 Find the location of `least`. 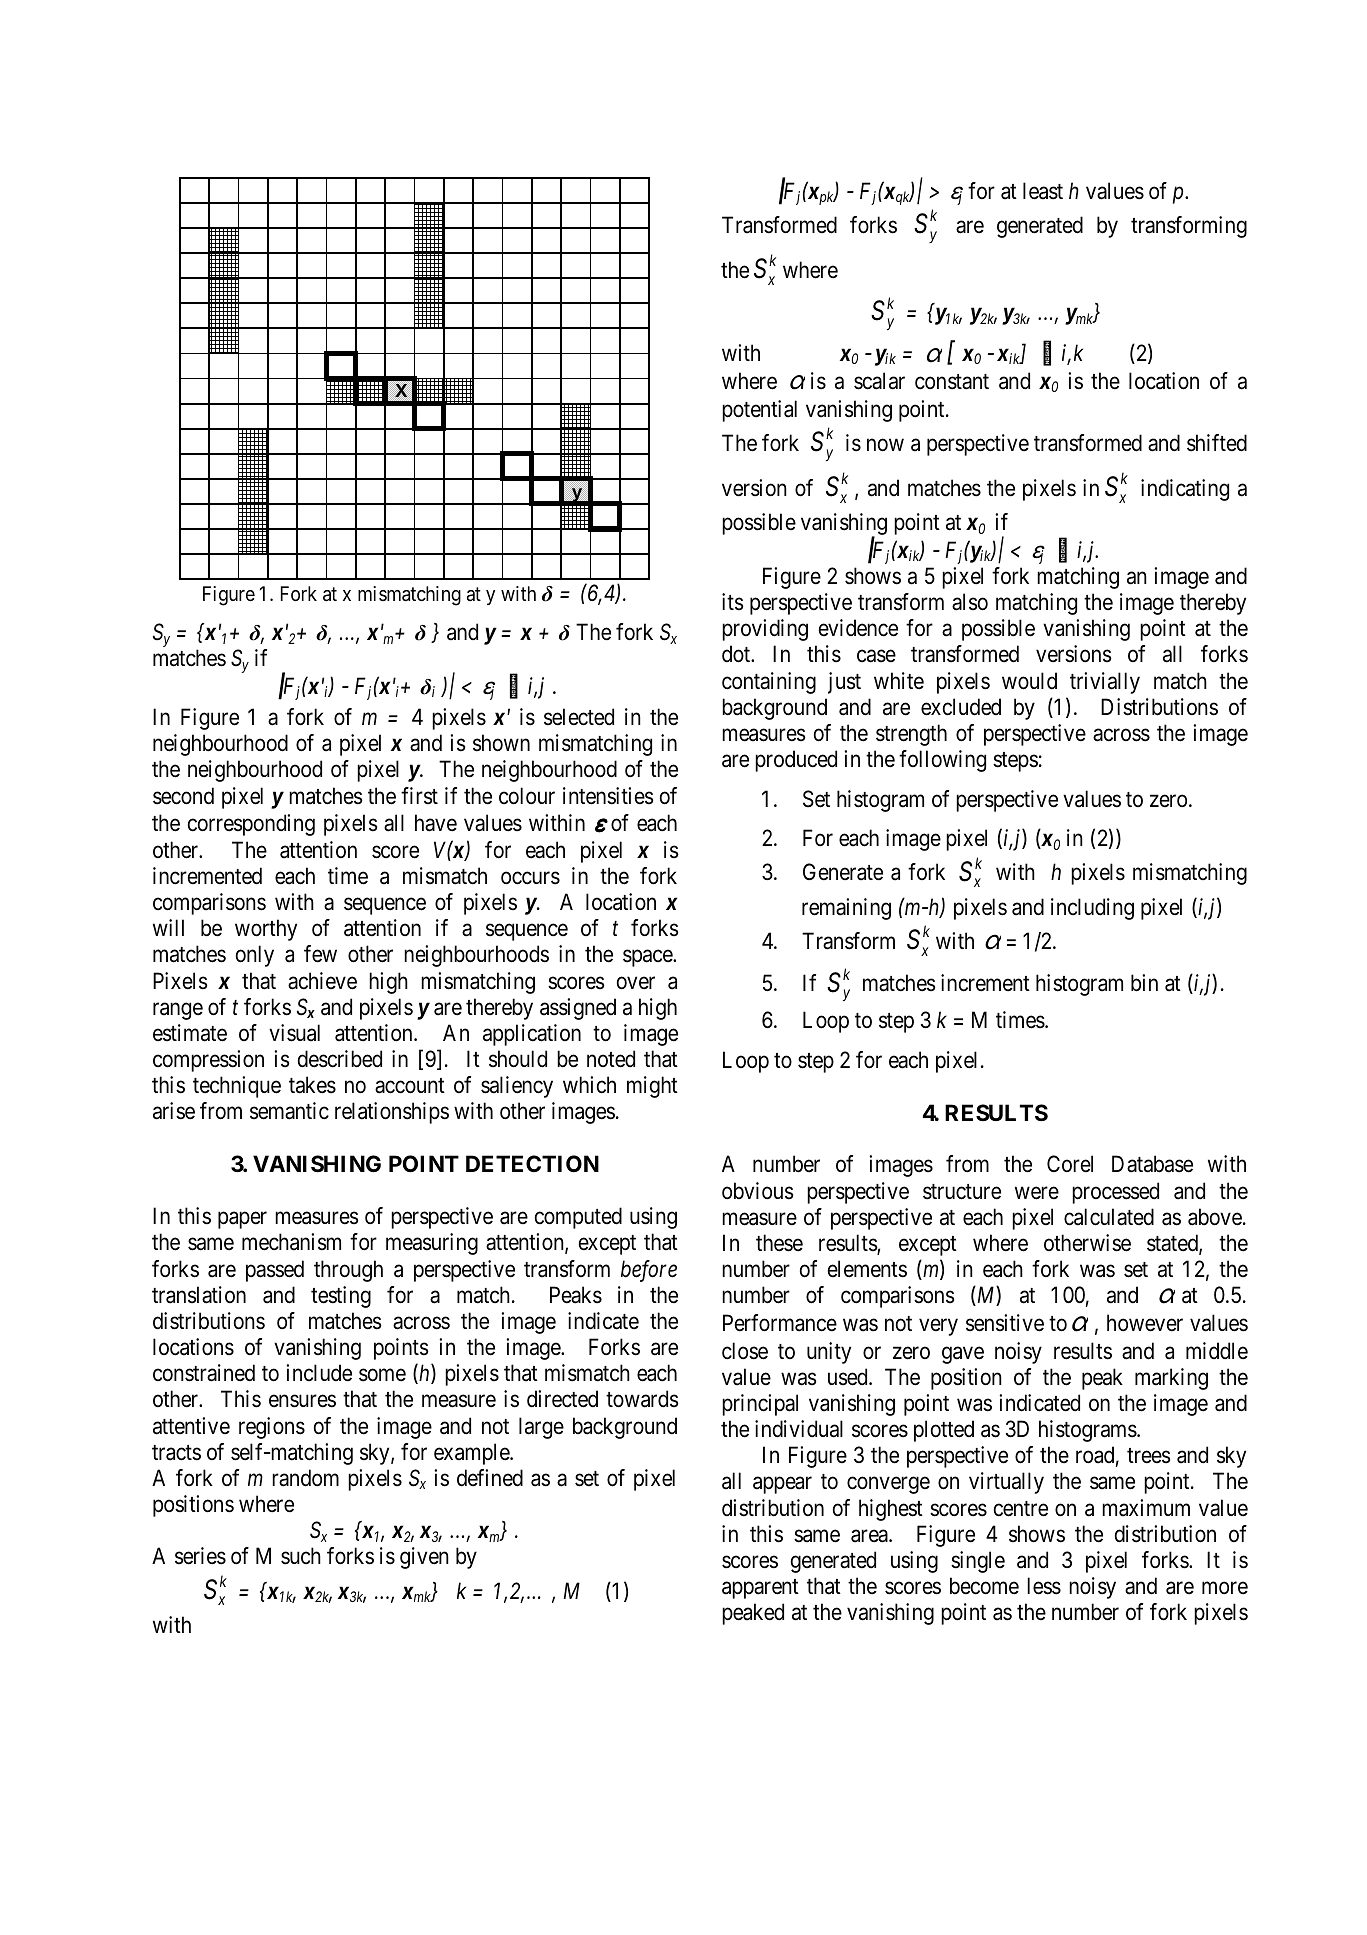

least is located at coordinates (1043, 191).
